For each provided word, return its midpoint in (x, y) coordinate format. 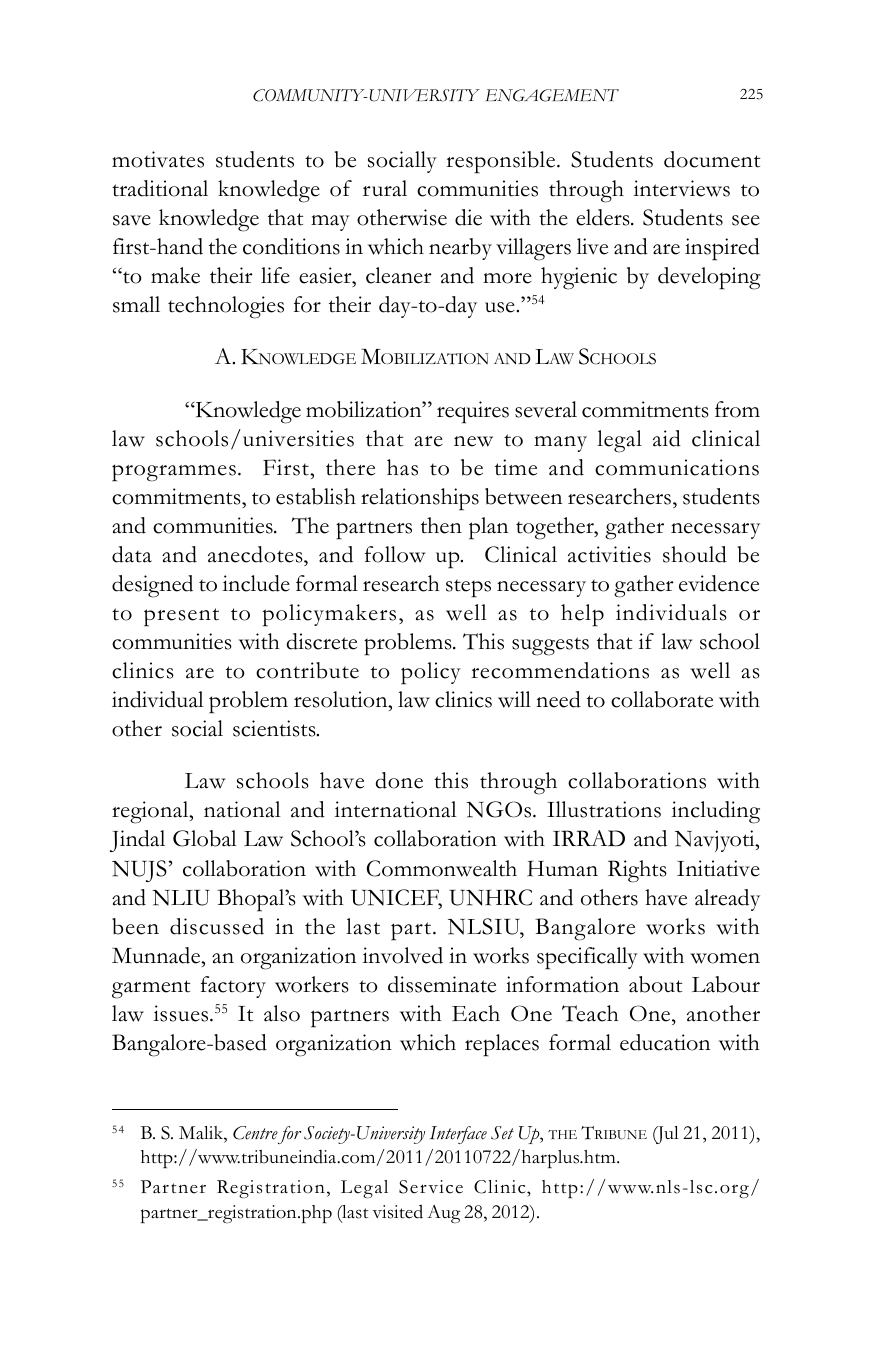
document (712, 159)
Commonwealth (442, 868)
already (727, 900)
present (181, 617)
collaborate (662, 699)
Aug (444, 1214)
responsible (502, 162)
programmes (174, 473)
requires (473, 412)
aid (667, 438)
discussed (217, 926)
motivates (158, 159)
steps (468, 589)
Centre (255, 1133)
